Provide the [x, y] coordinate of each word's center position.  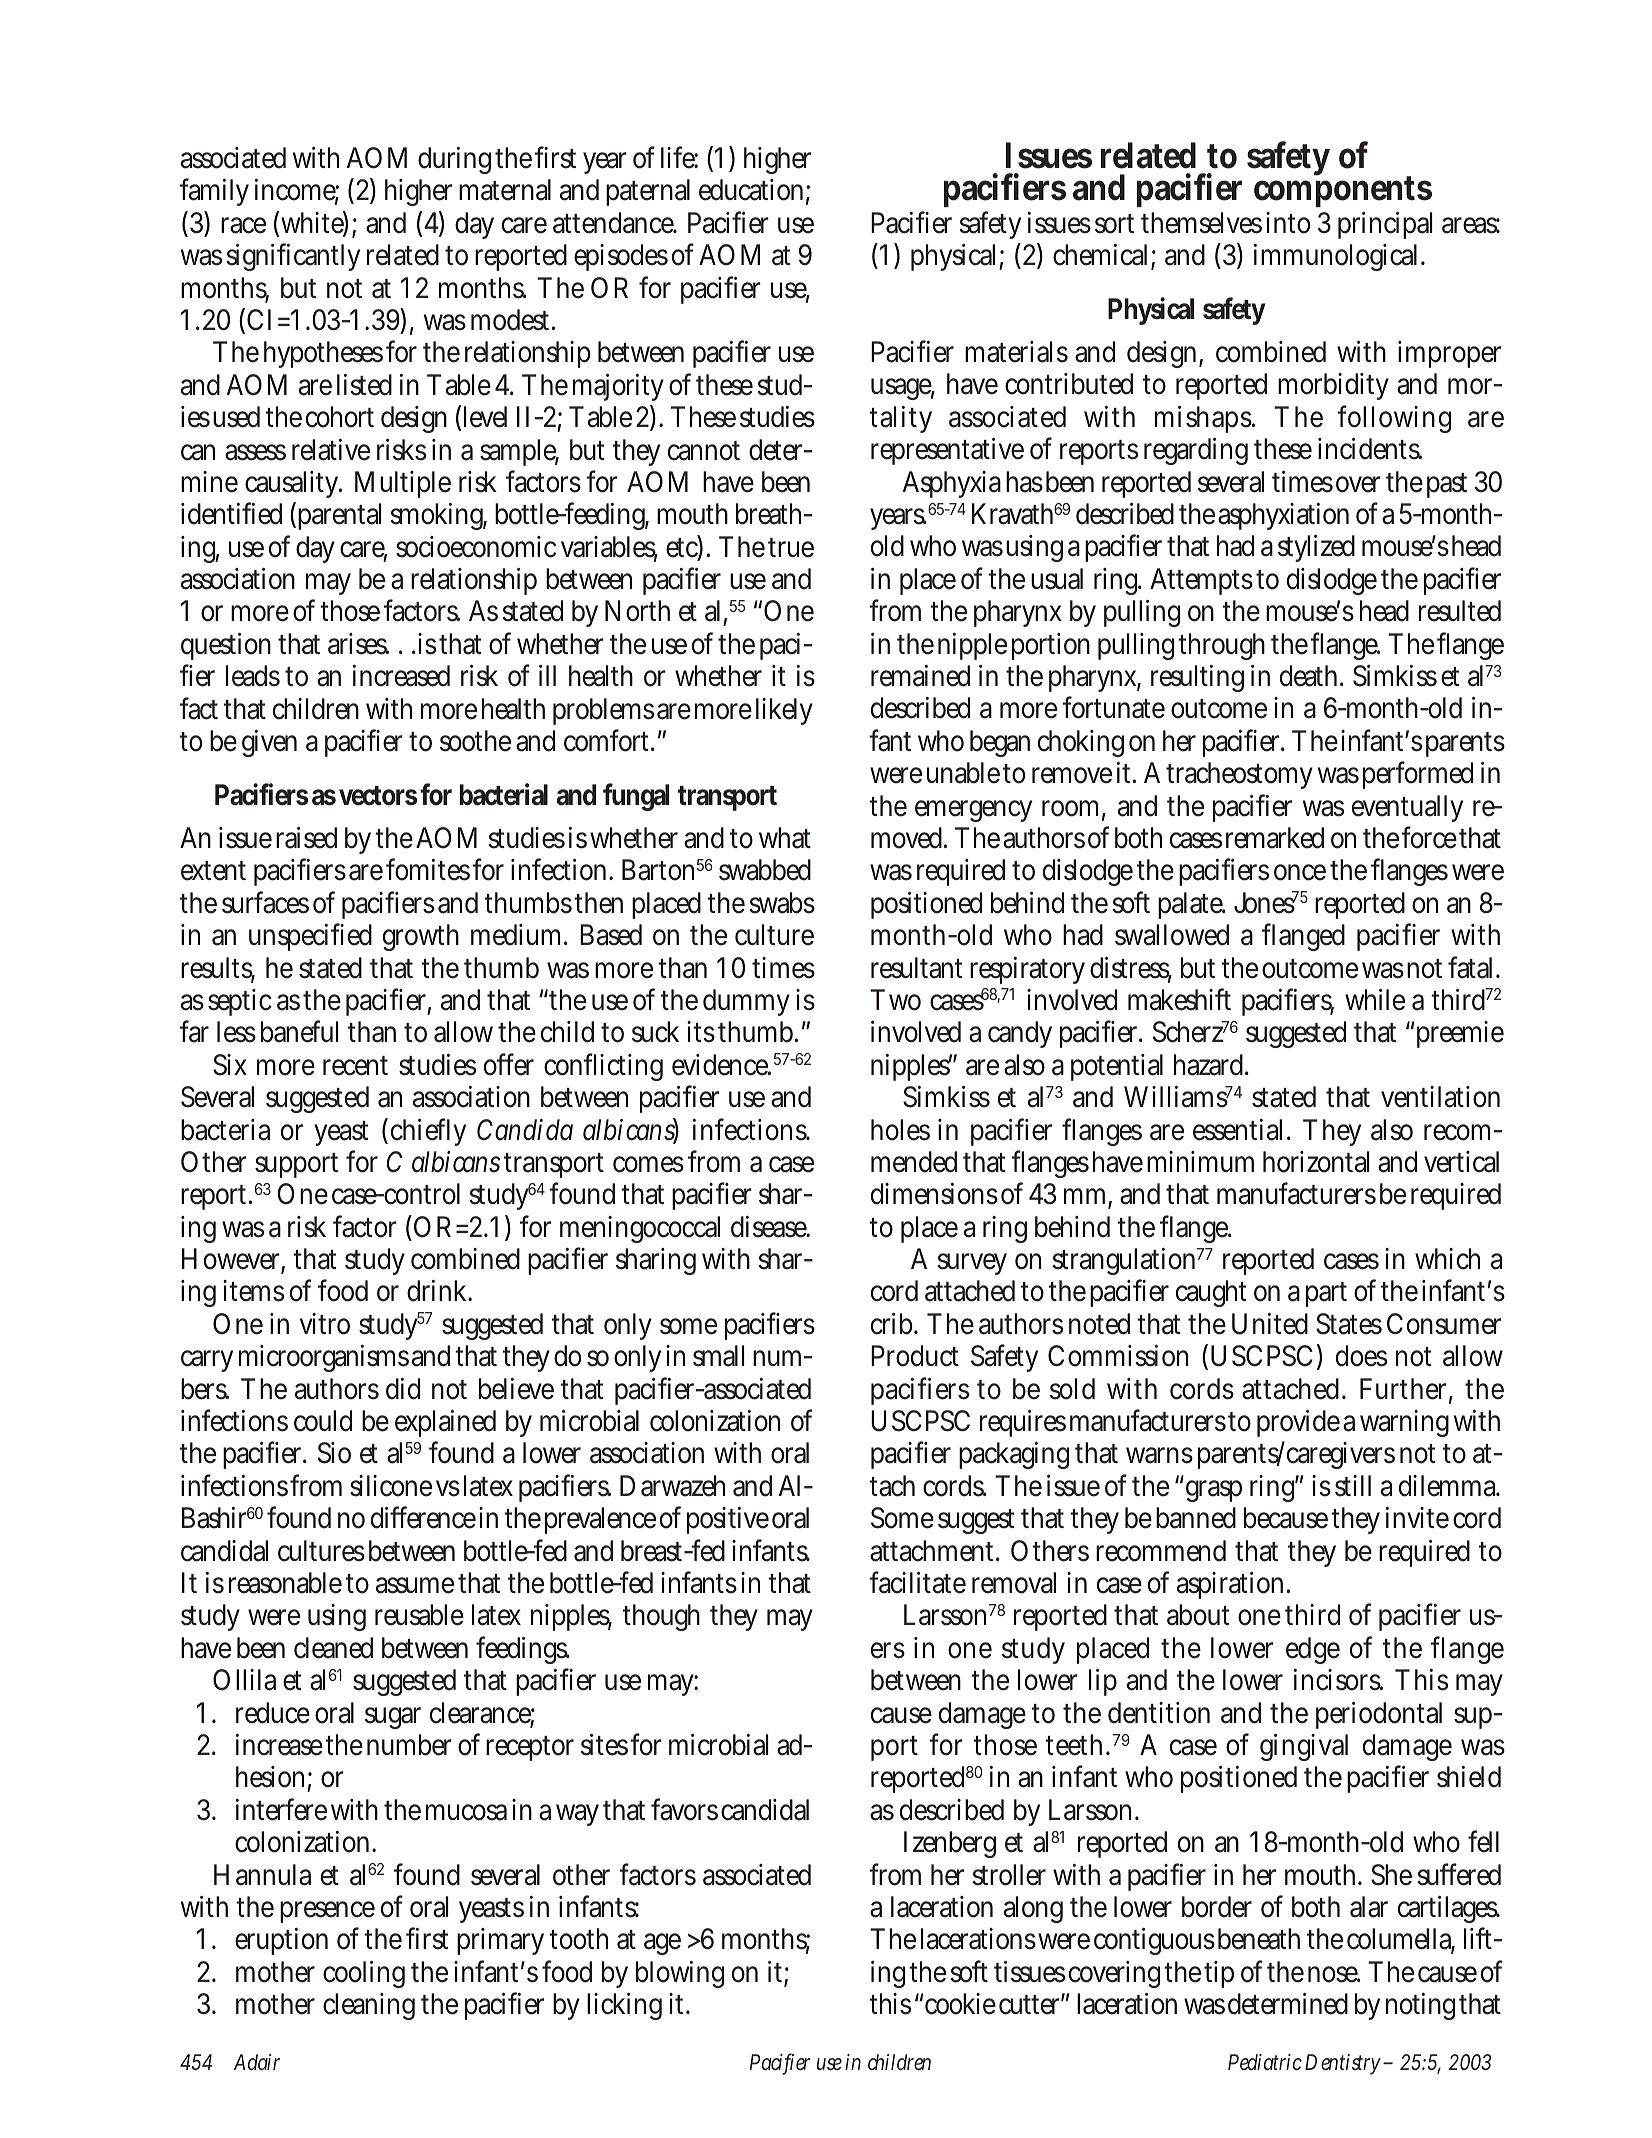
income [297, 191]
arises [358, 644]
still [1353, 1486]
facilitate [917, 1582]
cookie [960, 2004]
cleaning [369, 2006]
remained [920, 676]
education [754, 191]
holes [900, 1130]
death [1312, 676]
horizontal [1316, 1162]
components [1343, 192]
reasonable [285, 1583]
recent [355, 1066]
